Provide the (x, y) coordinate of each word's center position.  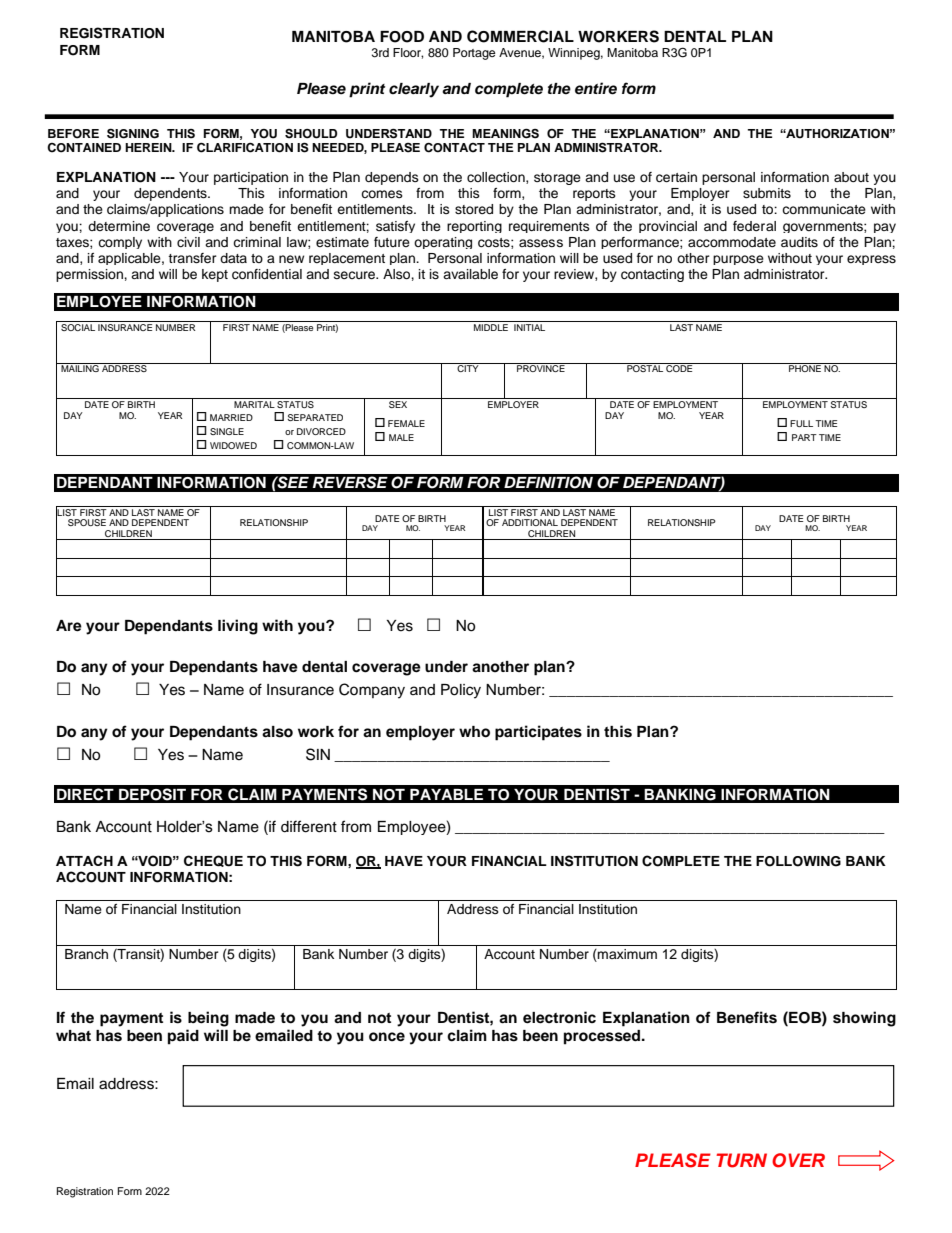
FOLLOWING (798, 861)
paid (183, 1037)
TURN (741, 1160)
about (851, 177)
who (474, 732)
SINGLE (227, 431)
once (387, 1037)
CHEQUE (213, 861)
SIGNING (133, 133)
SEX (398, 404)
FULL (801, 423)
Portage (474, 54)
